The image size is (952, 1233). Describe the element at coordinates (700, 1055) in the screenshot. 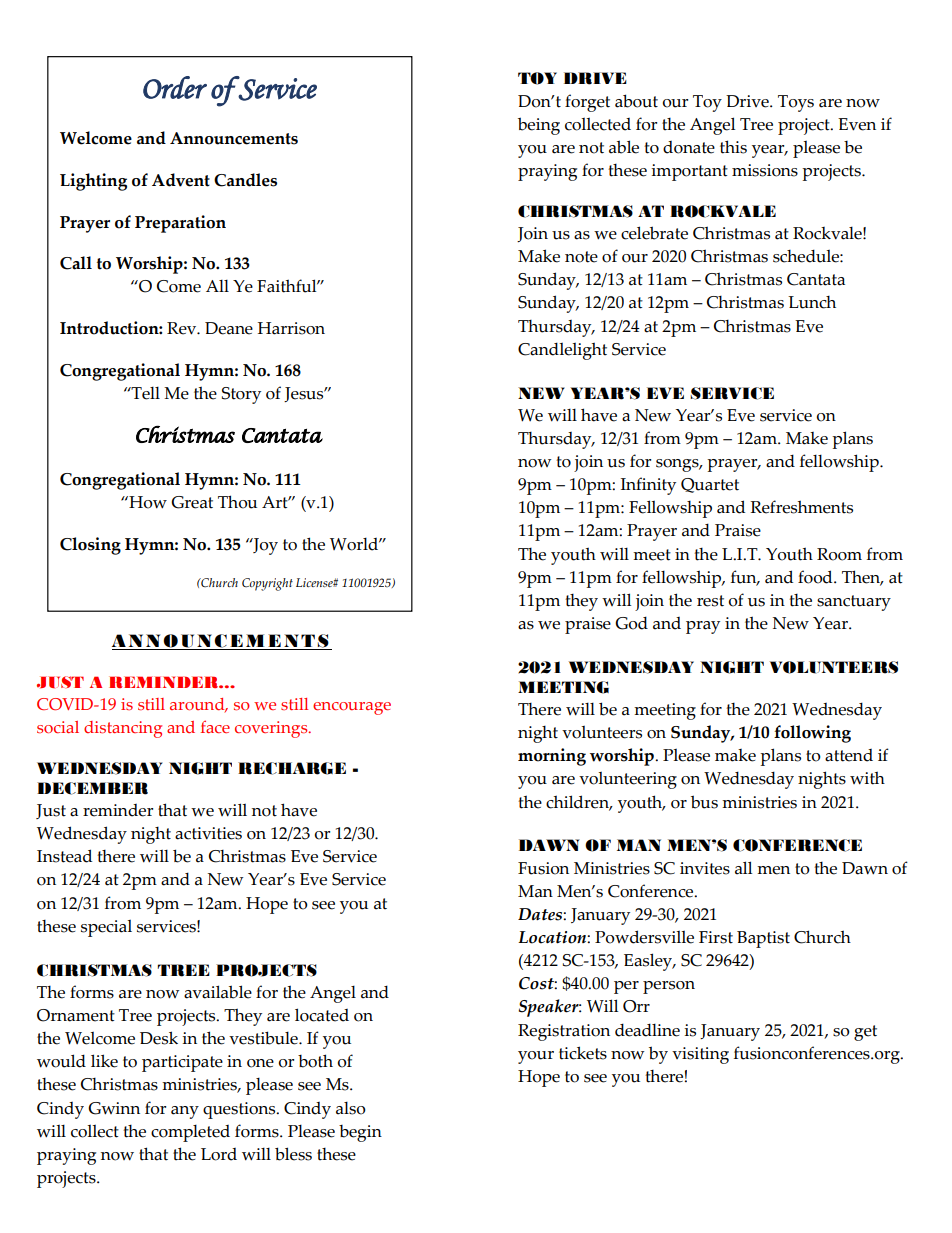

I see `visiting` at that location.
